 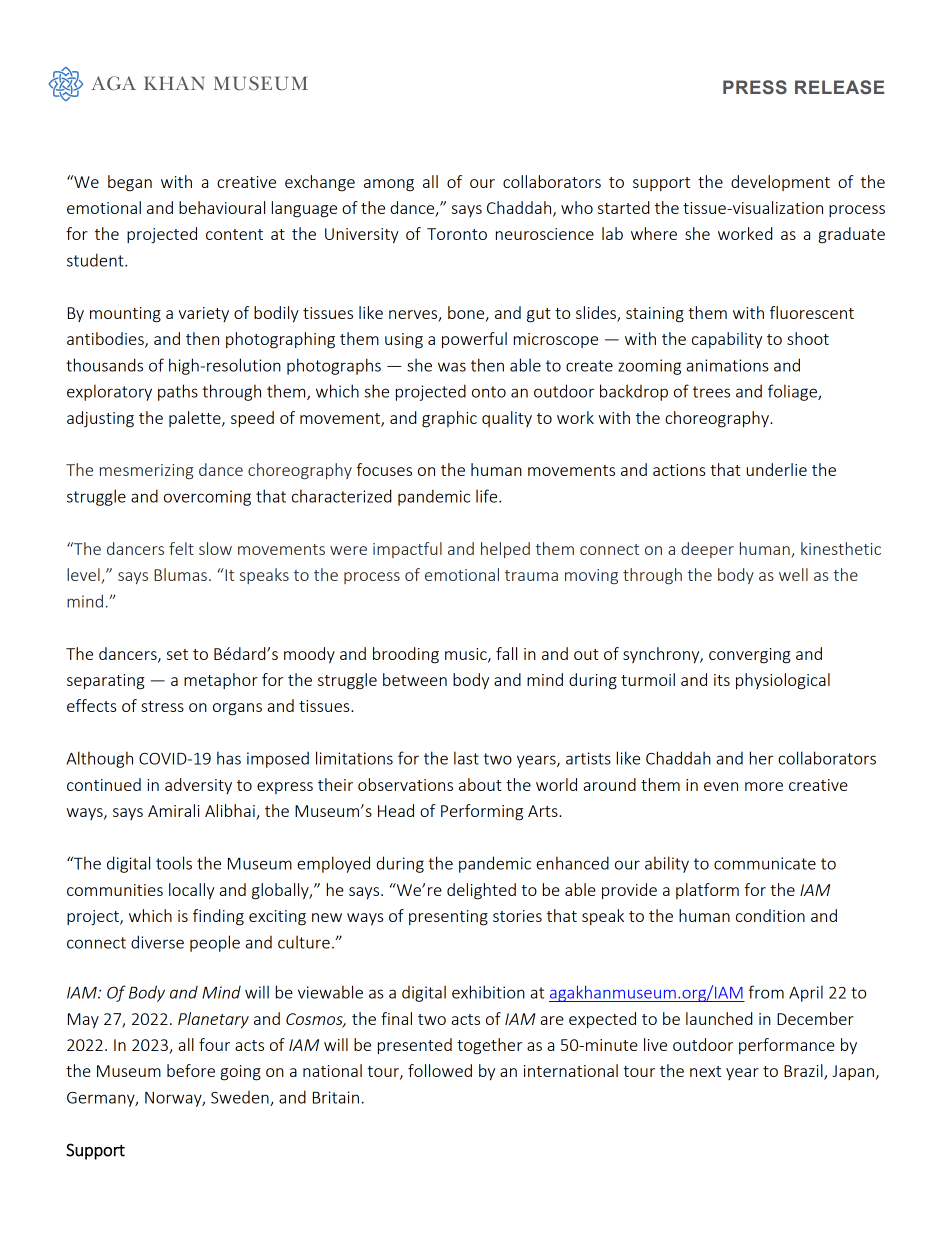 I want to click on before, so click(x=191, y=1070).
